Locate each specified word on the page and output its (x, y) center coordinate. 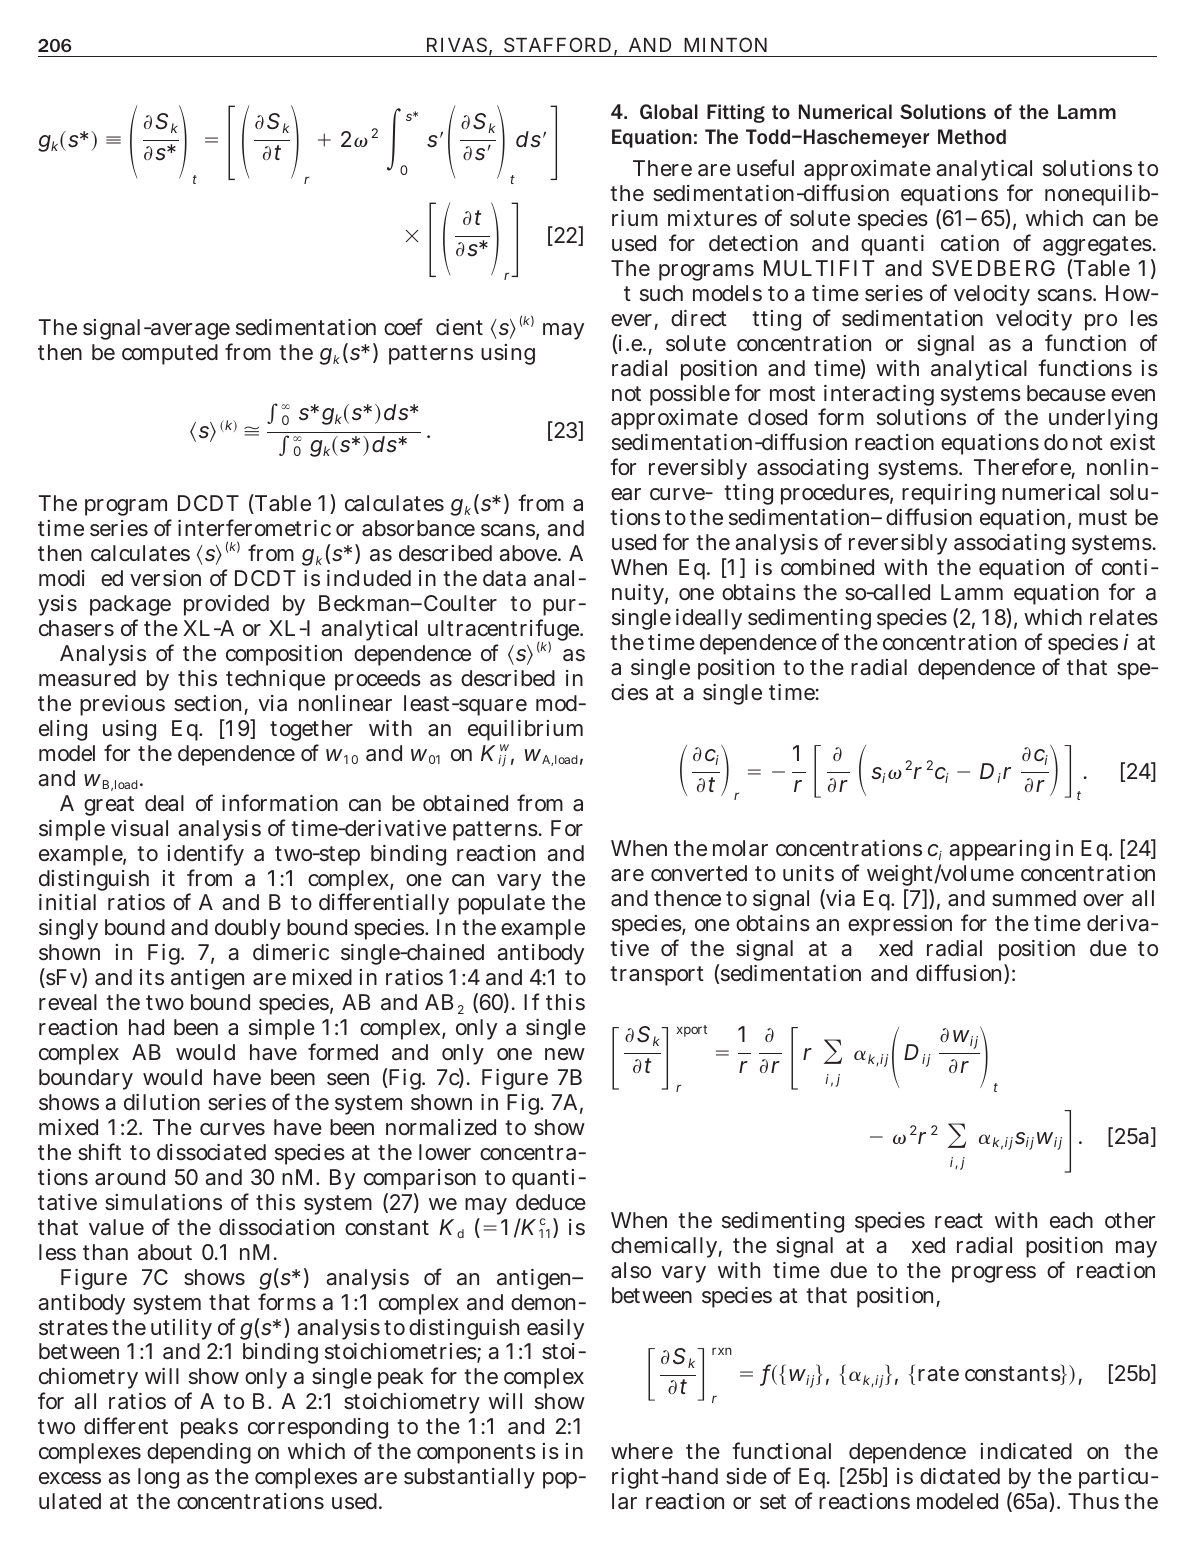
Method (972, 136)
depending (199, 1453)
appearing (999, 850)
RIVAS (457, 44)
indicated (1026, 1451)
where (642, 1451)
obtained (465, 803)
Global (669, 111)
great (109, 806)
